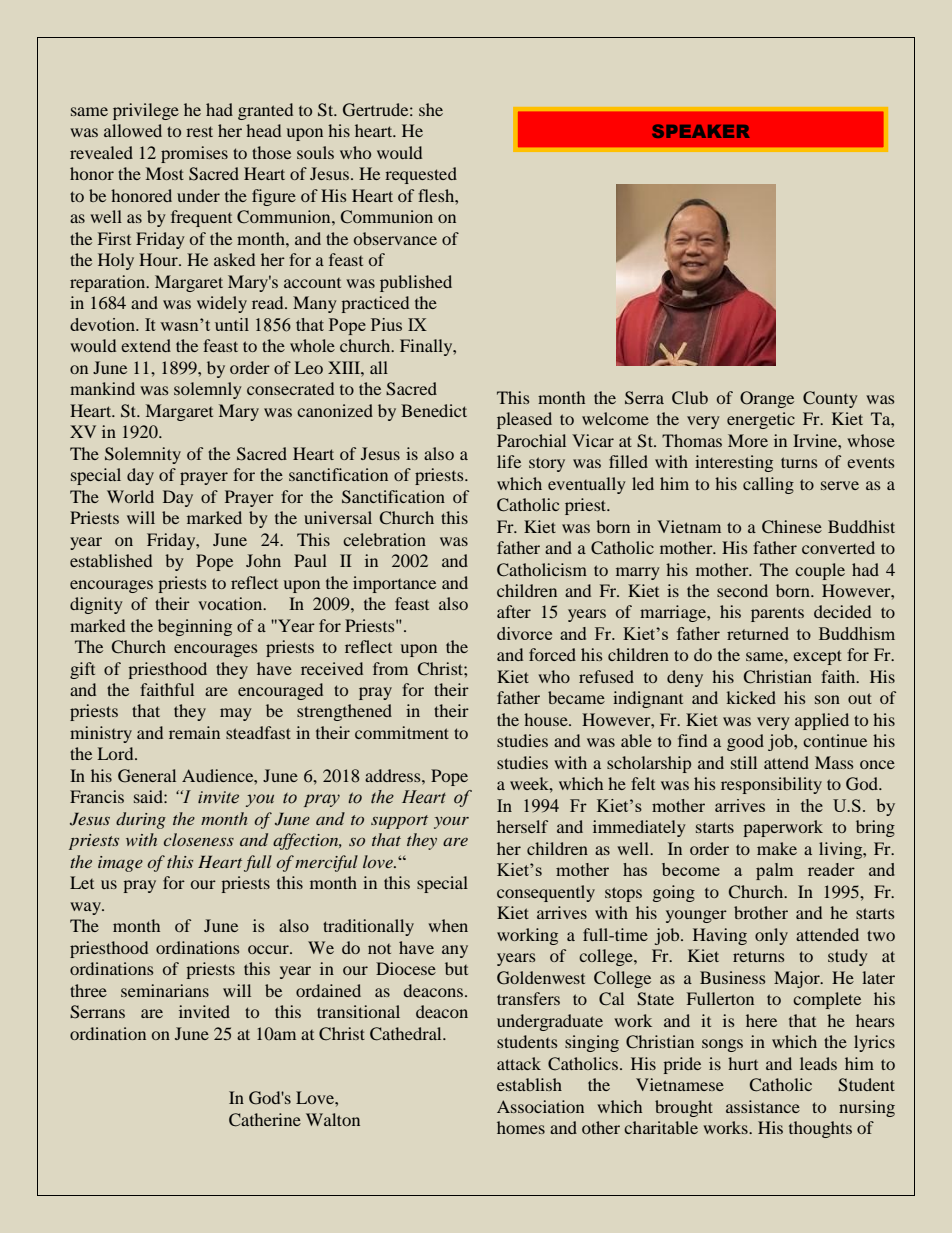 The width and height of the screenshot is (952, 1233). What do you see at coordinates (777, 614) in the screenshot?
I see `parents` at bounding box center [777, 614].
